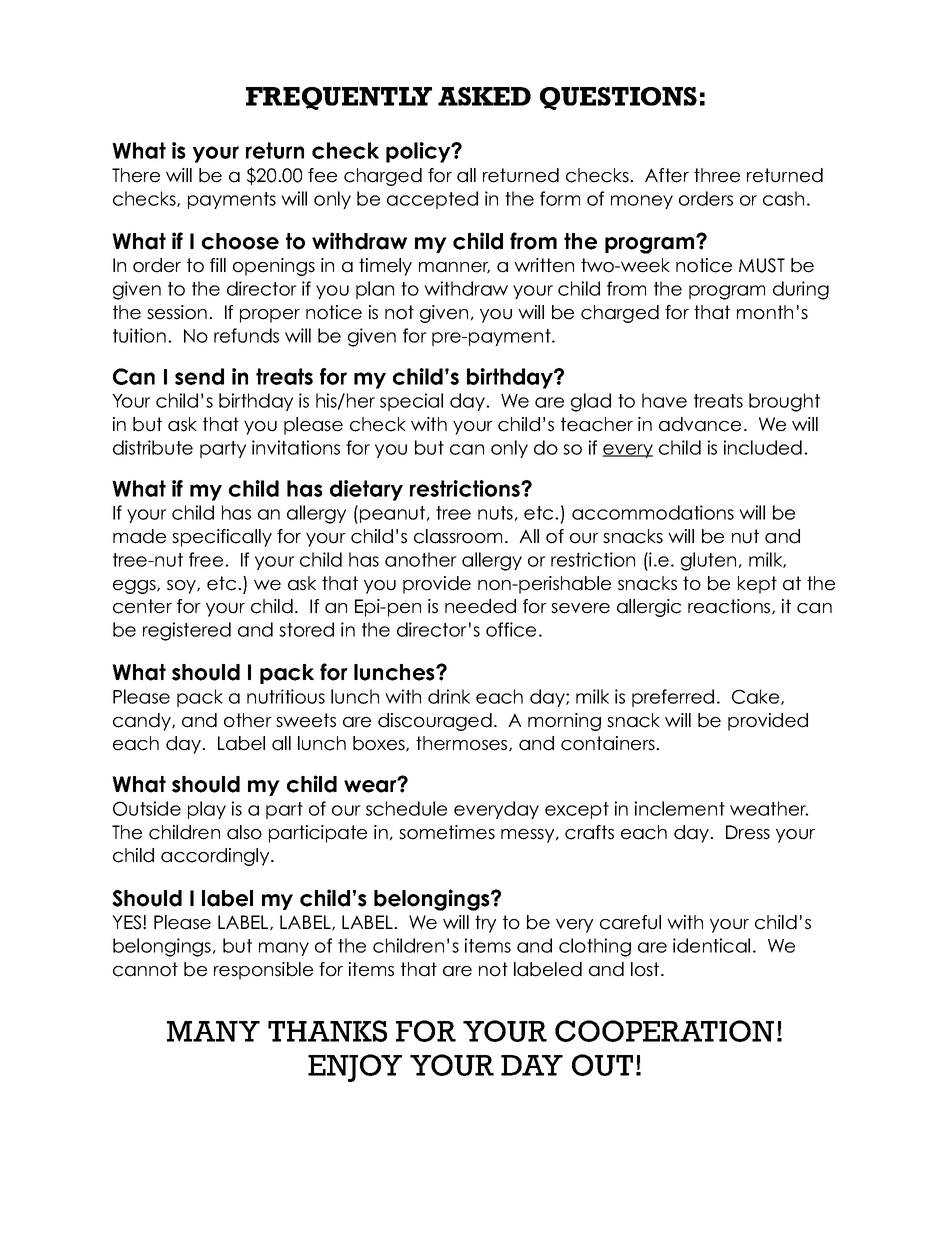 This page has height=1233, width=952. Describe the element at coordinates (484, 96) in the page. I see `ASKED` at that location.
